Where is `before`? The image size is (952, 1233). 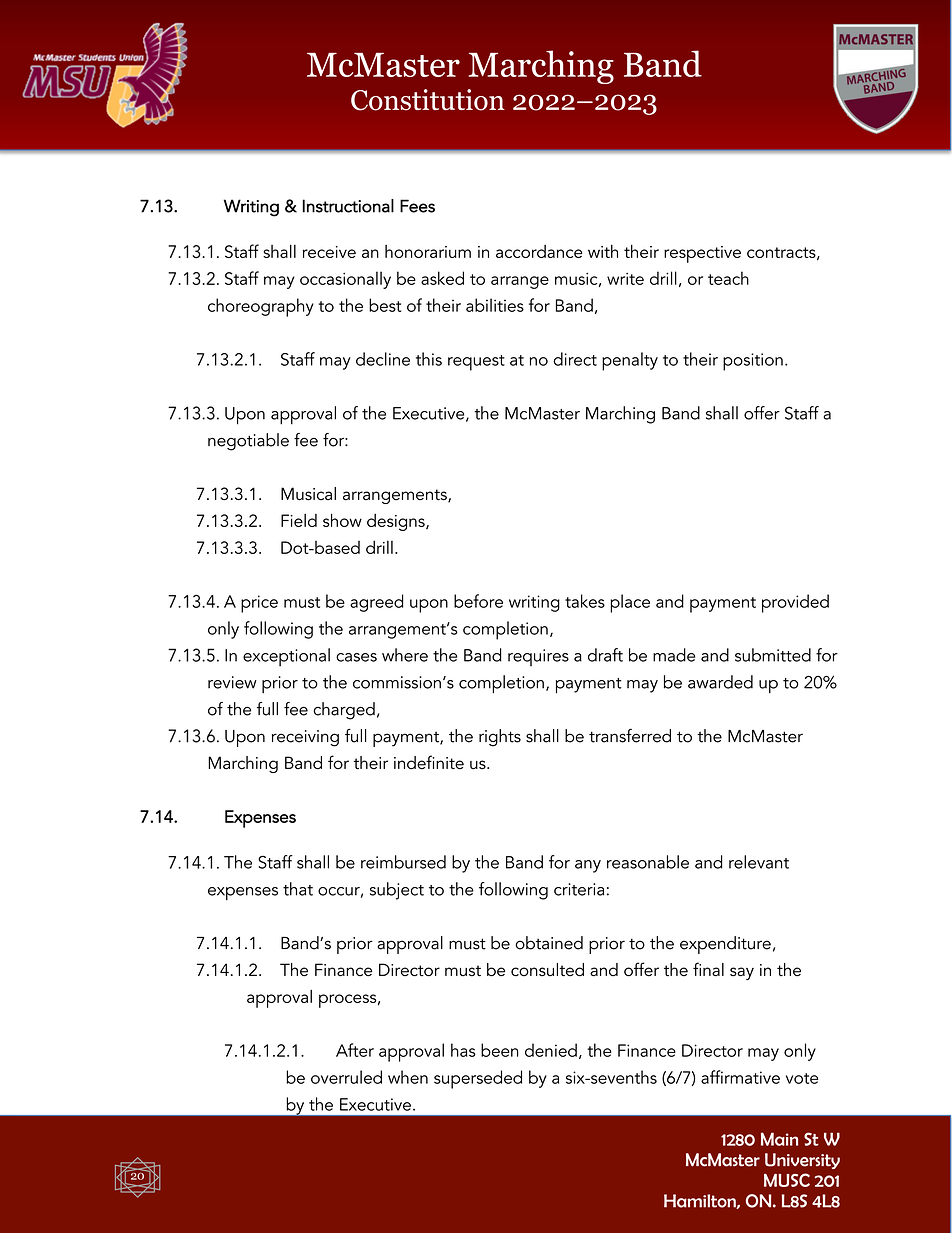 before is located at coordinates (478, 601).
